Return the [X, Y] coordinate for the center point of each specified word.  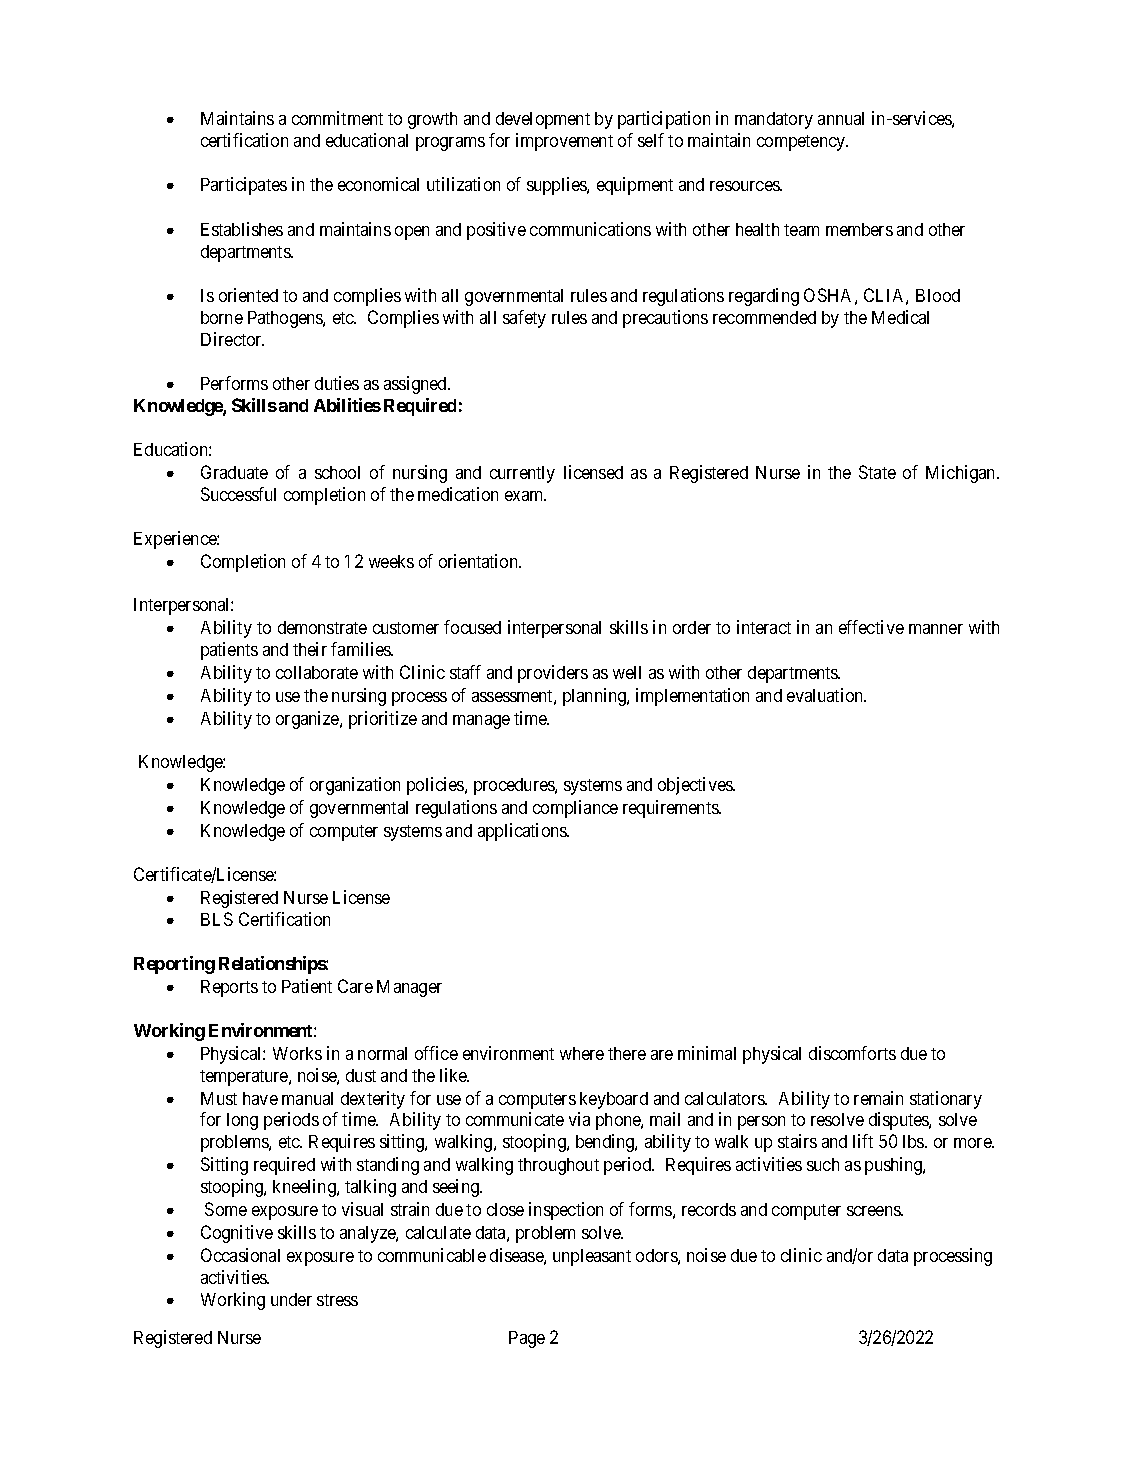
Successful [238, 494]
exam [525, 496]
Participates [244, 186]
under [291, 1299]
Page [527, 1339]
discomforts [852, 1053]
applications [523, 832]
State [877, 472]
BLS [217, 919]
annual [841, 118]
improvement [564, 142]
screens [874, 1211]
